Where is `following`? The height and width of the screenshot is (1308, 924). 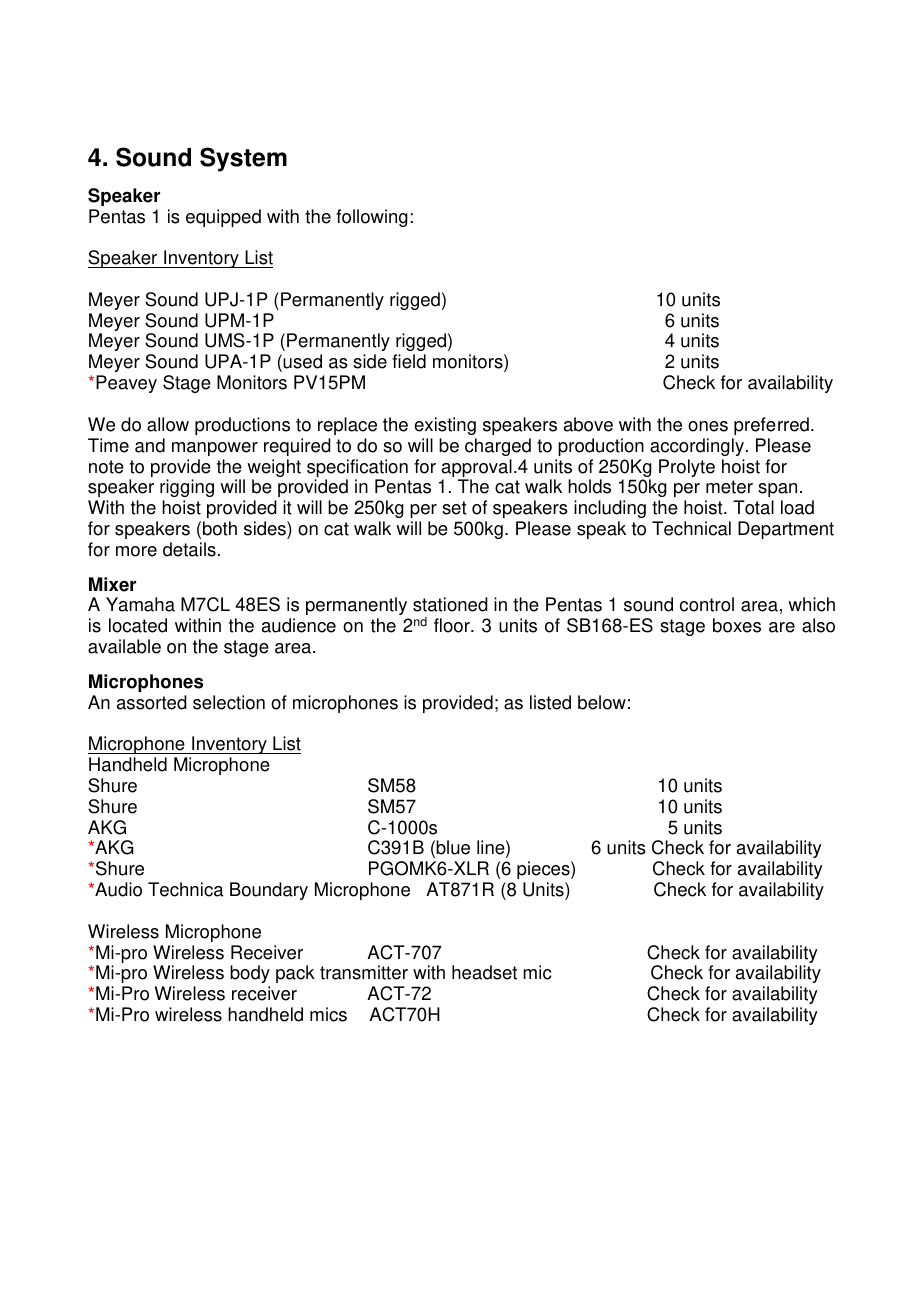 following is located at coordinates (372, 218).
